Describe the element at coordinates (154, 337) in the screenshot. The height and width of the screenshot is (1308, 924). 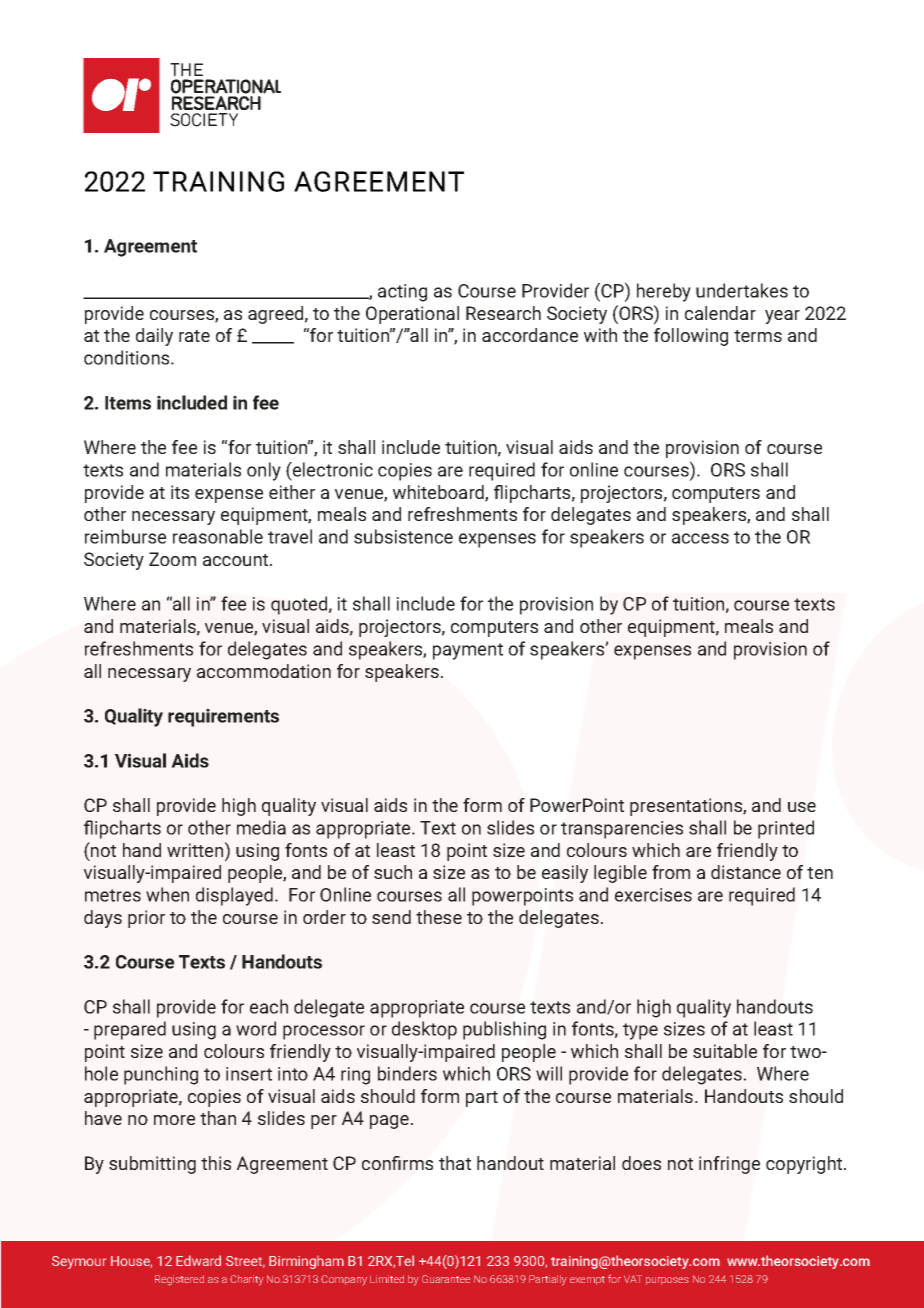
I see `daily` at that location.
